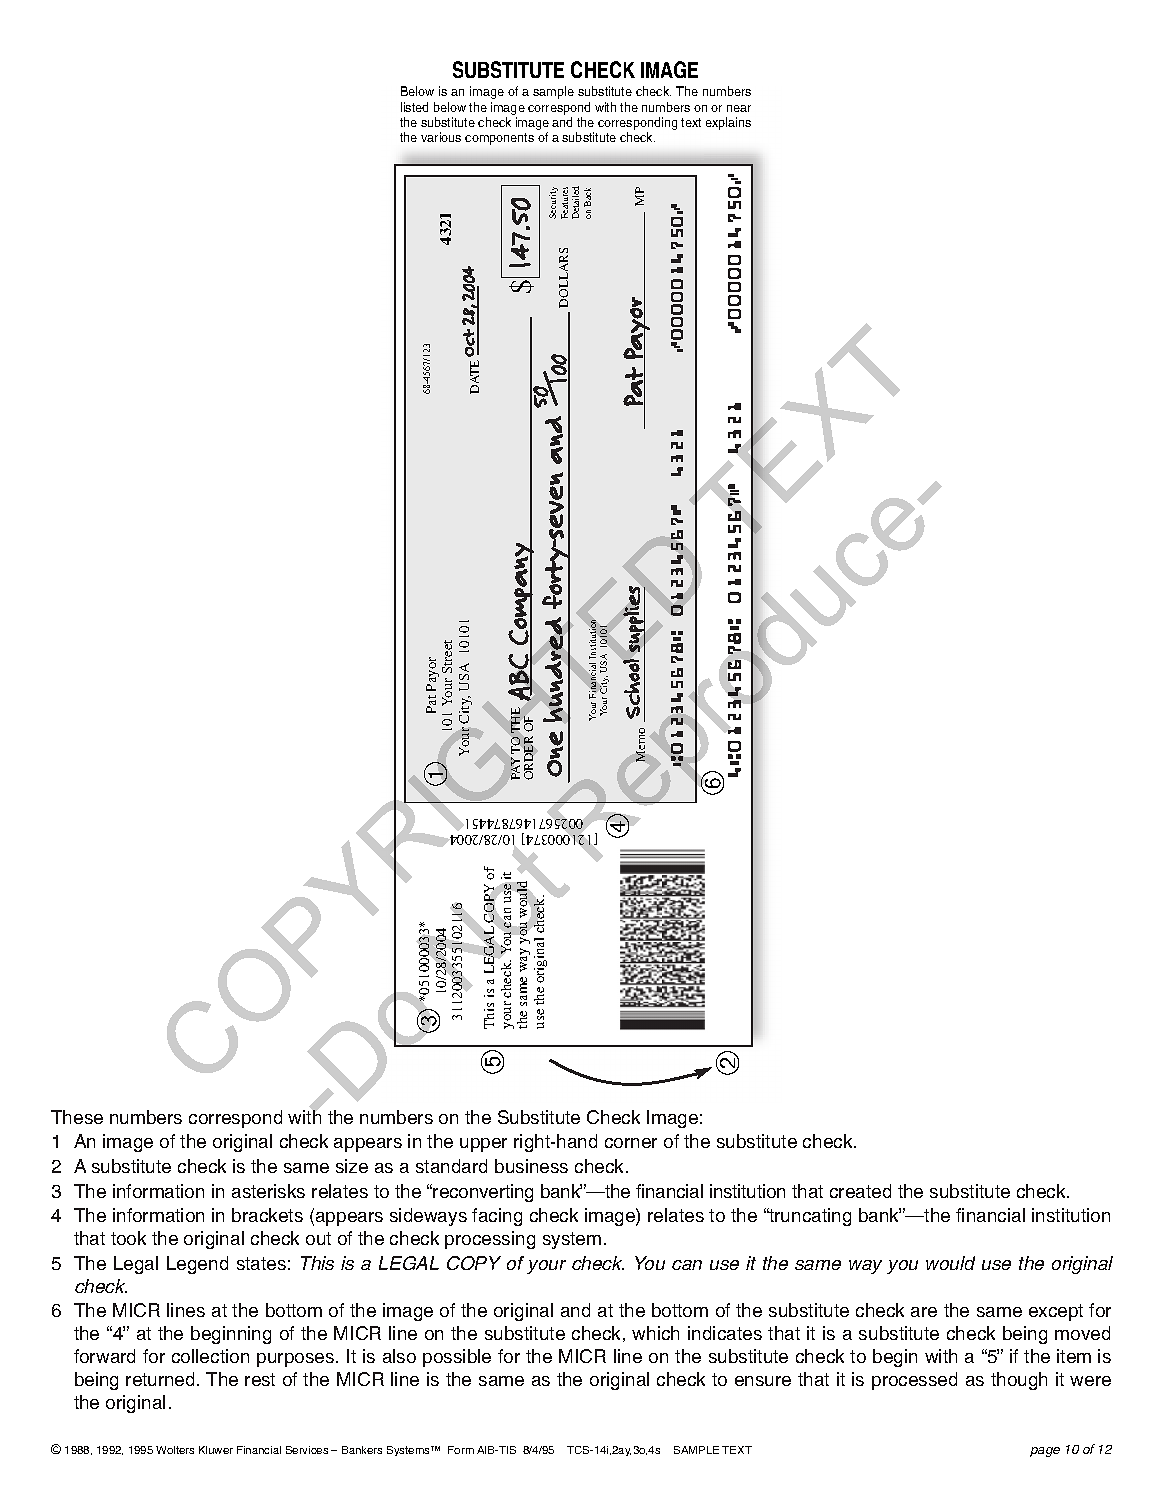 This document has width=1163, height=1505. What do you see at coordinates (655, 1333) in the document?
I see `which` at bounding box center [655, 1333].
